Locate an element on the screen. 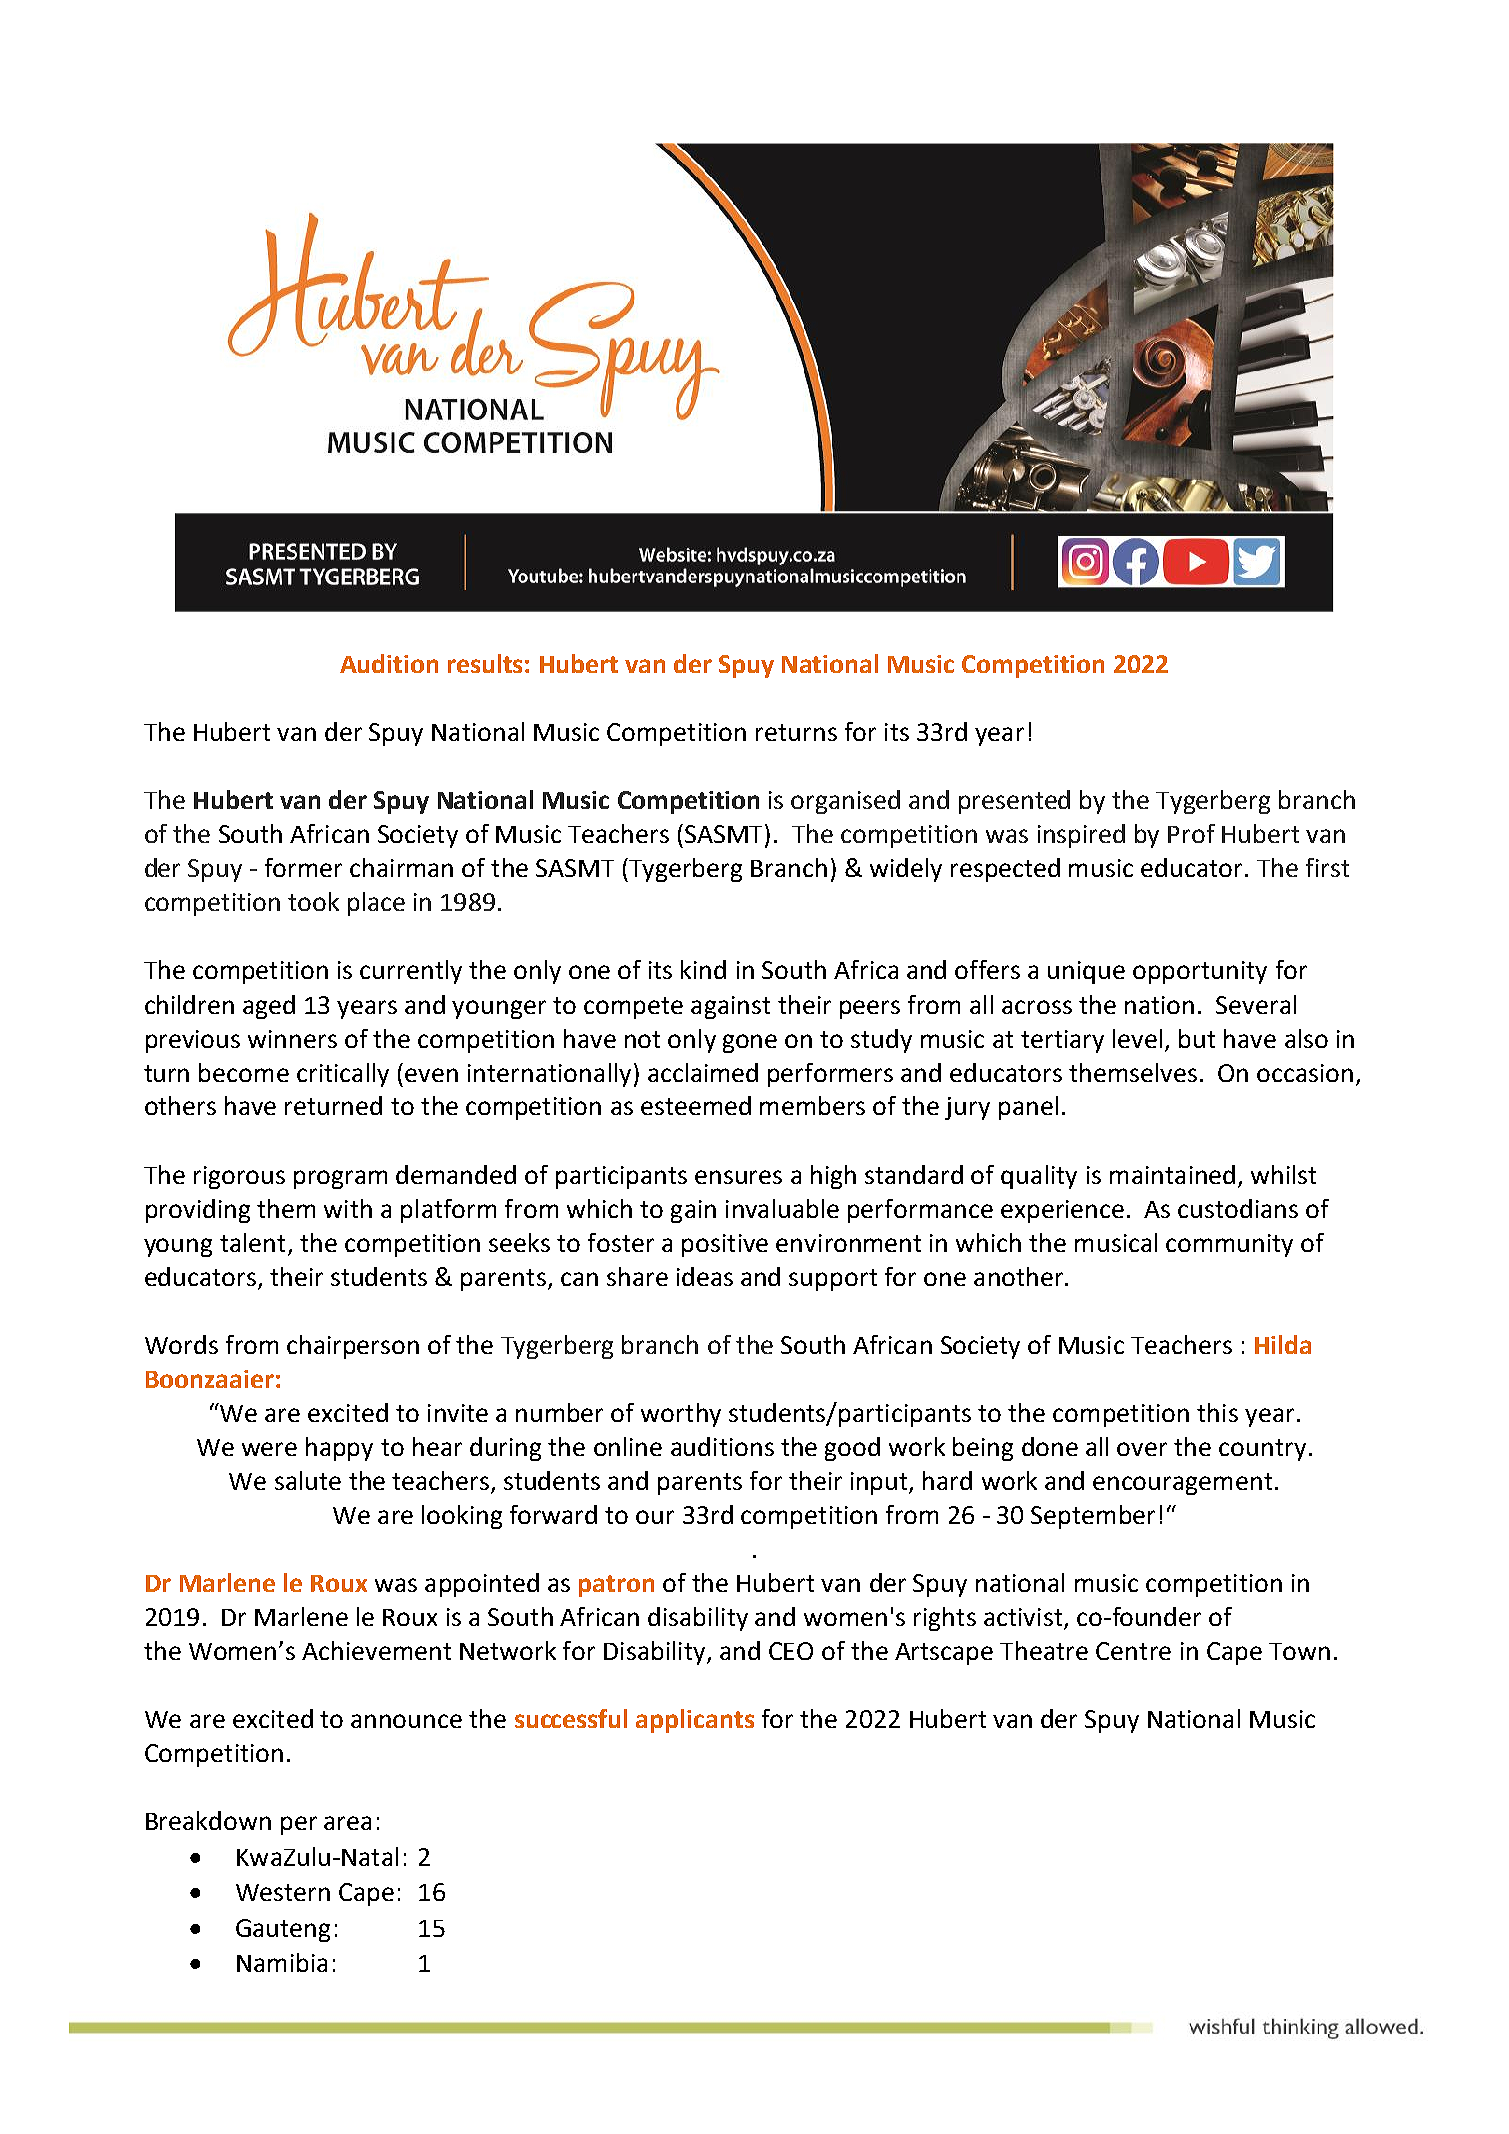 The image size is (1509, 2134). Prof is located at coordinates (1191, 833).
